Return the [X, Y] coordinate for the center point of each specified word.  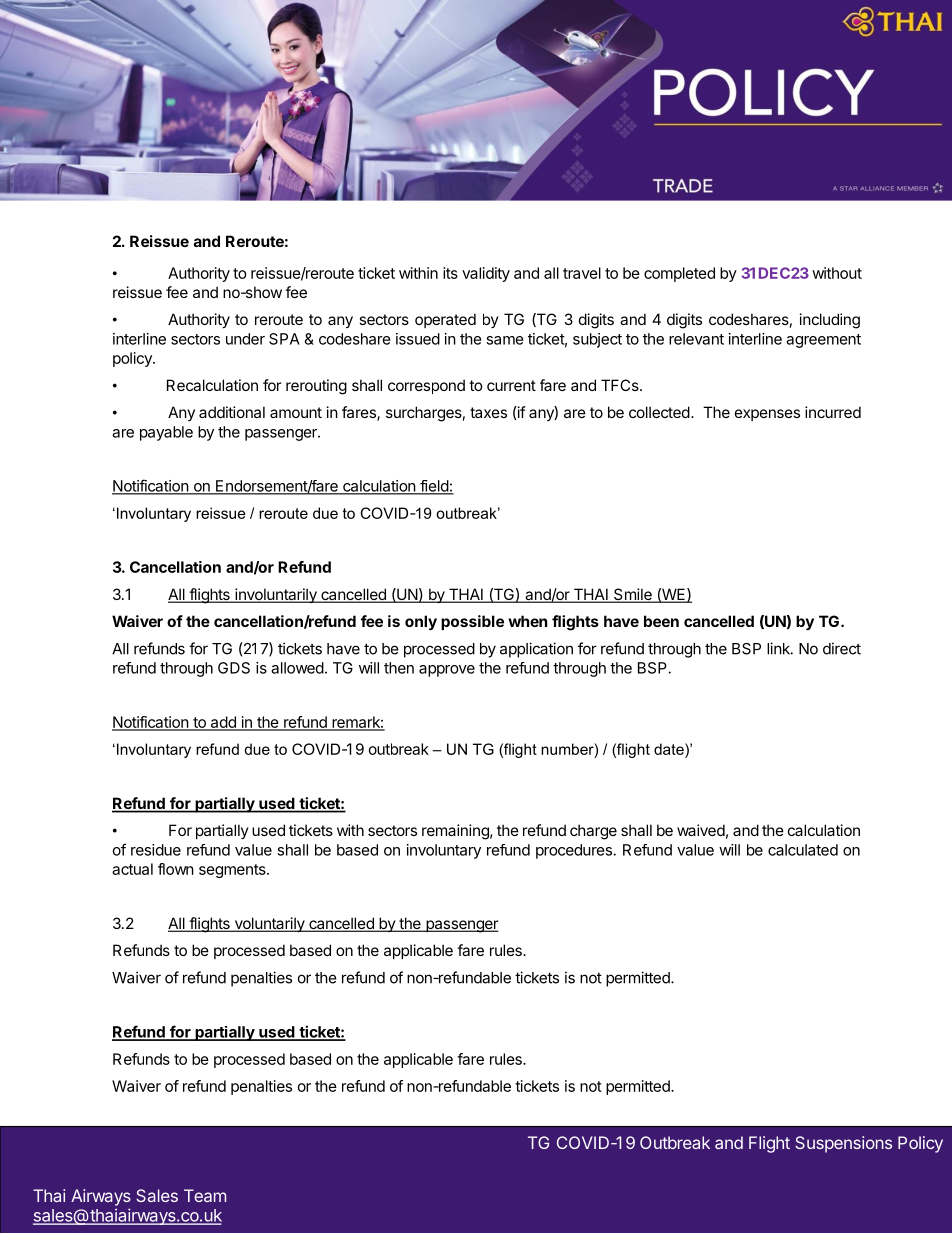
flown [176, 869]
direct [842, 648]
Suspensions [843, 1144]
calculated [803, 850]
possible [472, 622]
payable [166, 433]
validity [486, 274]
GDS [234, 668]
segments [233, 871]
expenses [767, 415]
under [245, 339]
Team [205, 1195]
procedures [574, 851]
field [434, 487]
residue [156, 850]
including [830, 321]
